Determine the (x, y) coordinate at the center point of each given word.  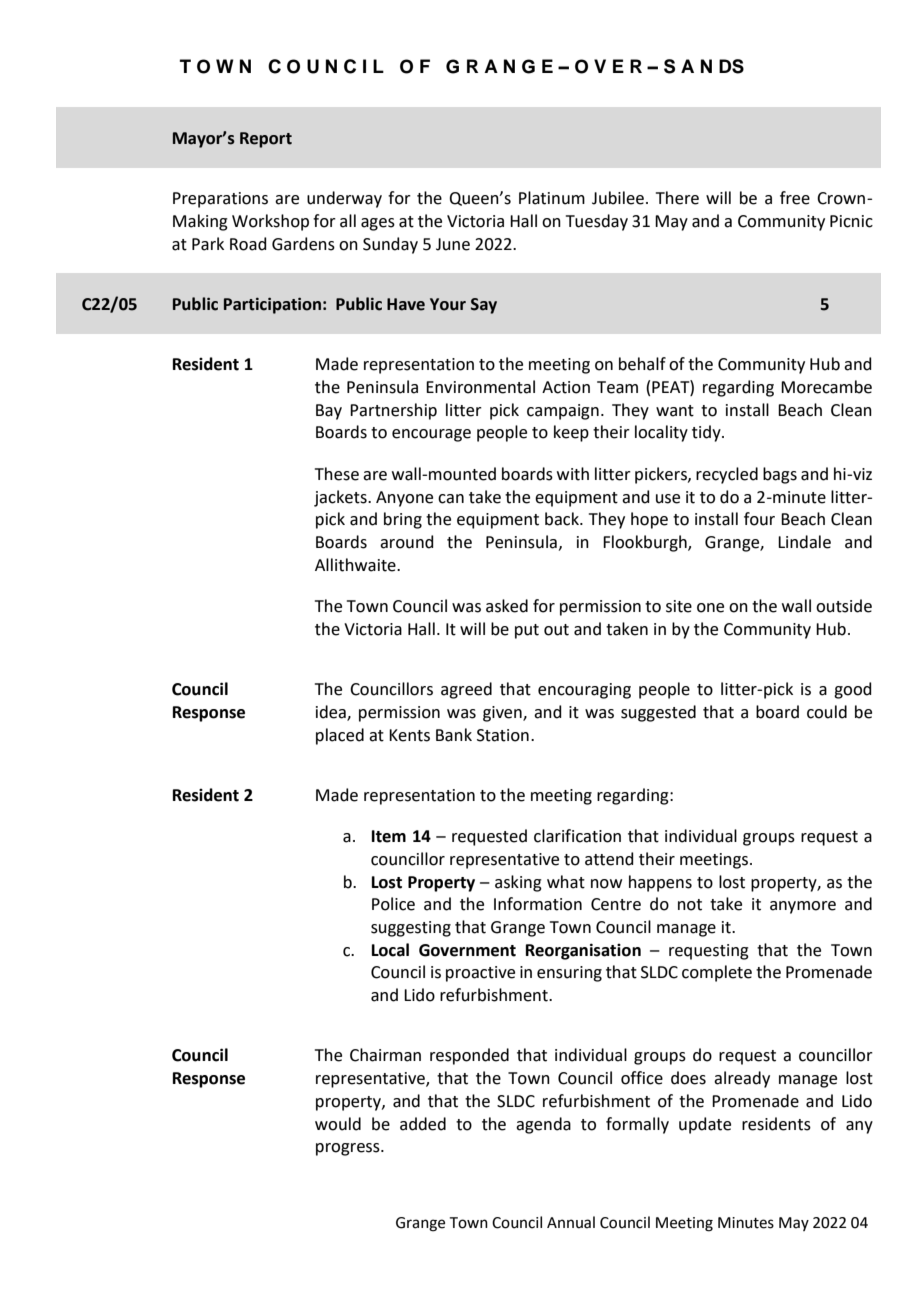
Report (266, 140)
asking (518, 883)
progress (349, 1149)
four (759, 519)
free (795, 198)
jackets (341, 498)
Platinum (552, 198)
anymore (803, 907)
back (563, 519)
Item (389, 836)
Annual (571, 1222)
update (705, 1125)
